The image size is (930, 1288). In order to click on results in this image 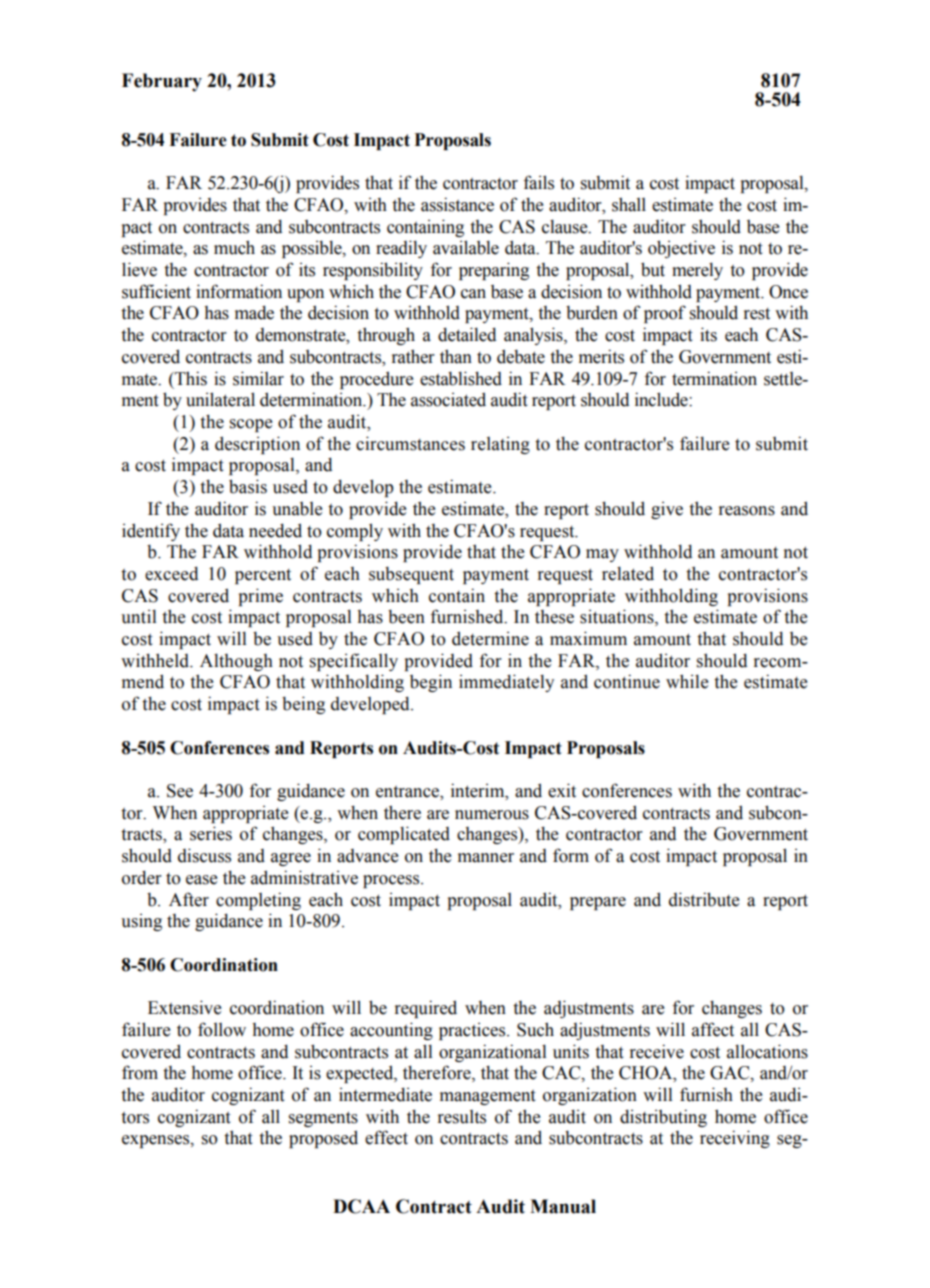, I will do `click(462, 1117)`.
